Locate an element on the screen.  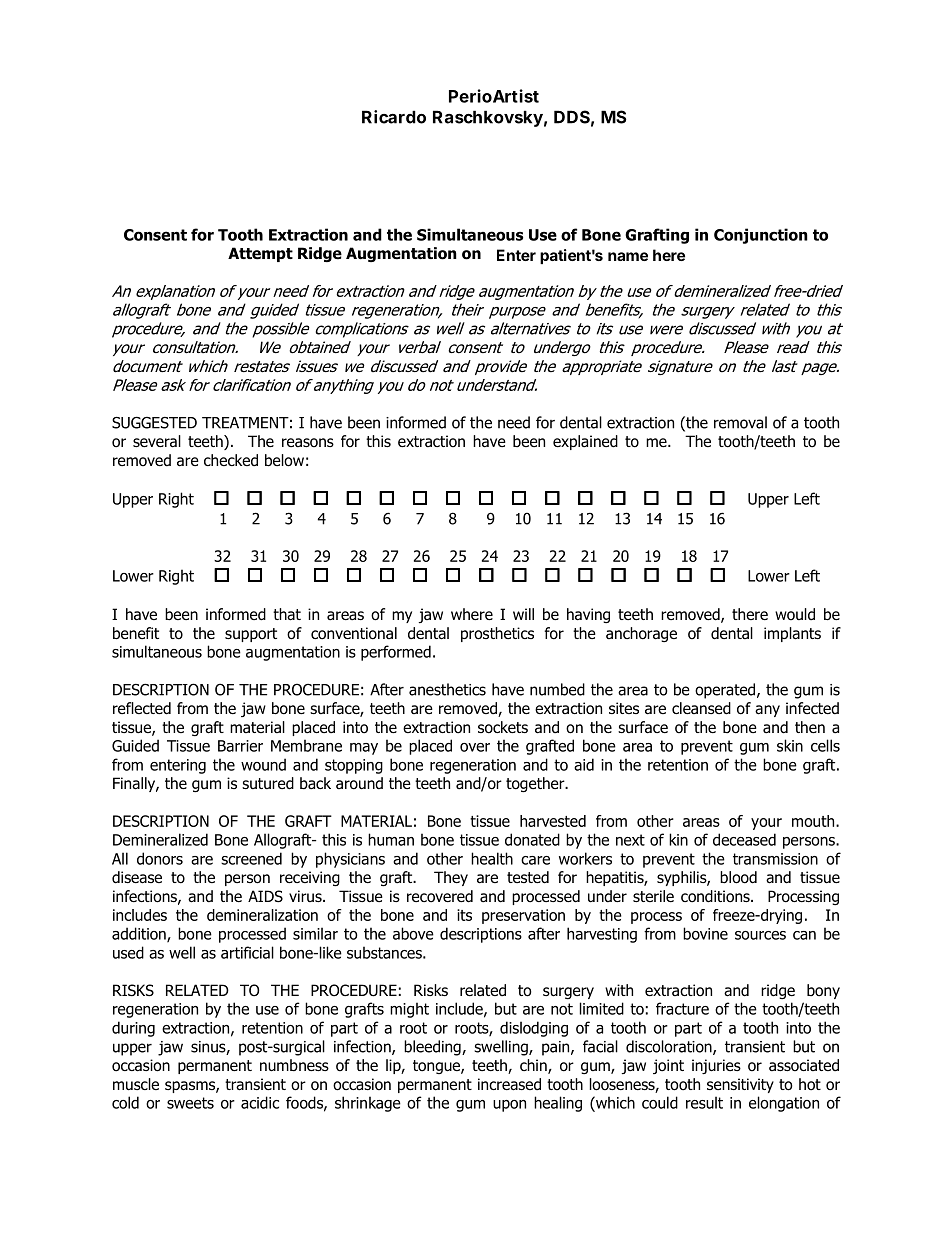
Conjunction is located at coordinates (761, 236).
